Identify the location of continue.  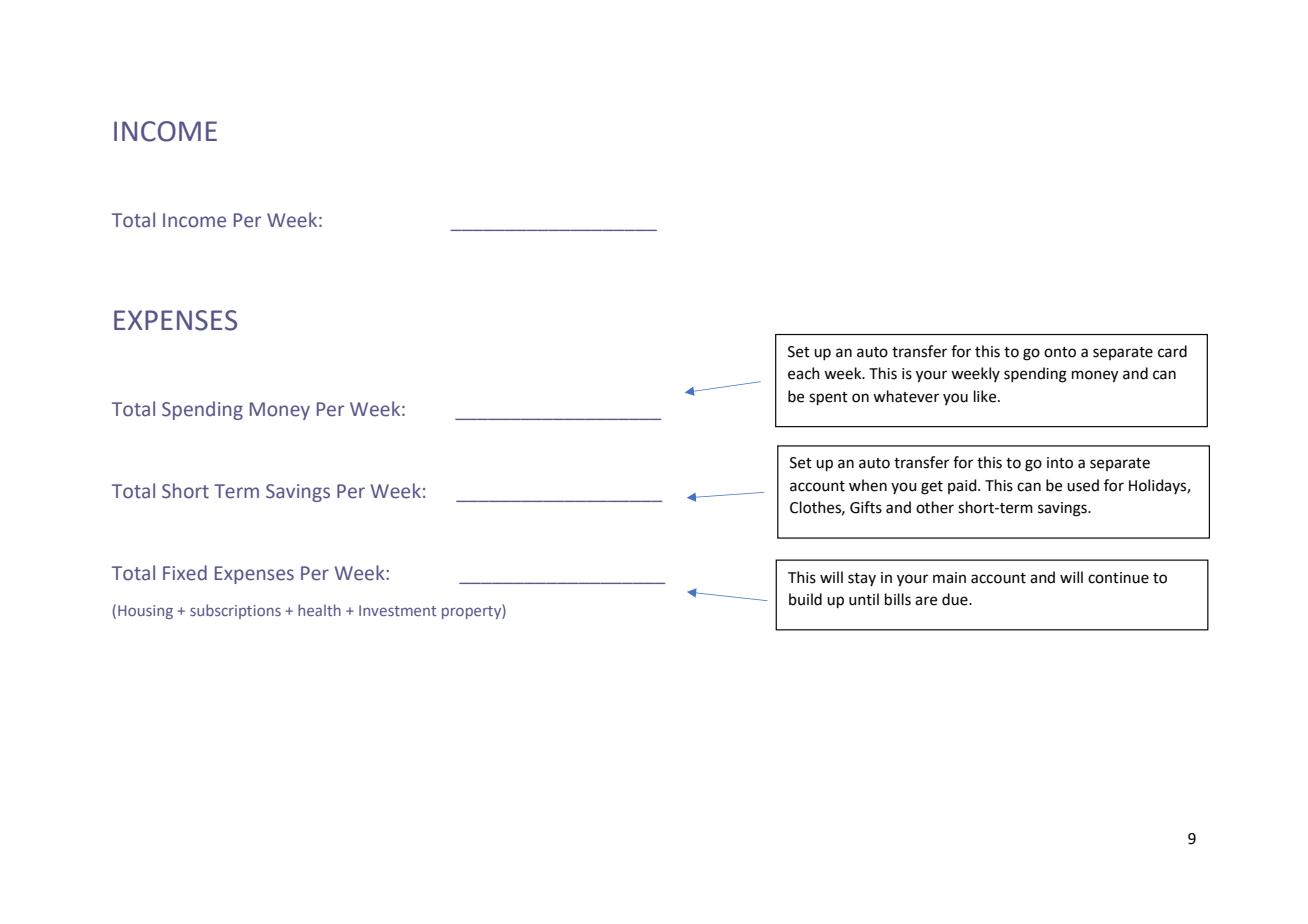
(1118, 578).
